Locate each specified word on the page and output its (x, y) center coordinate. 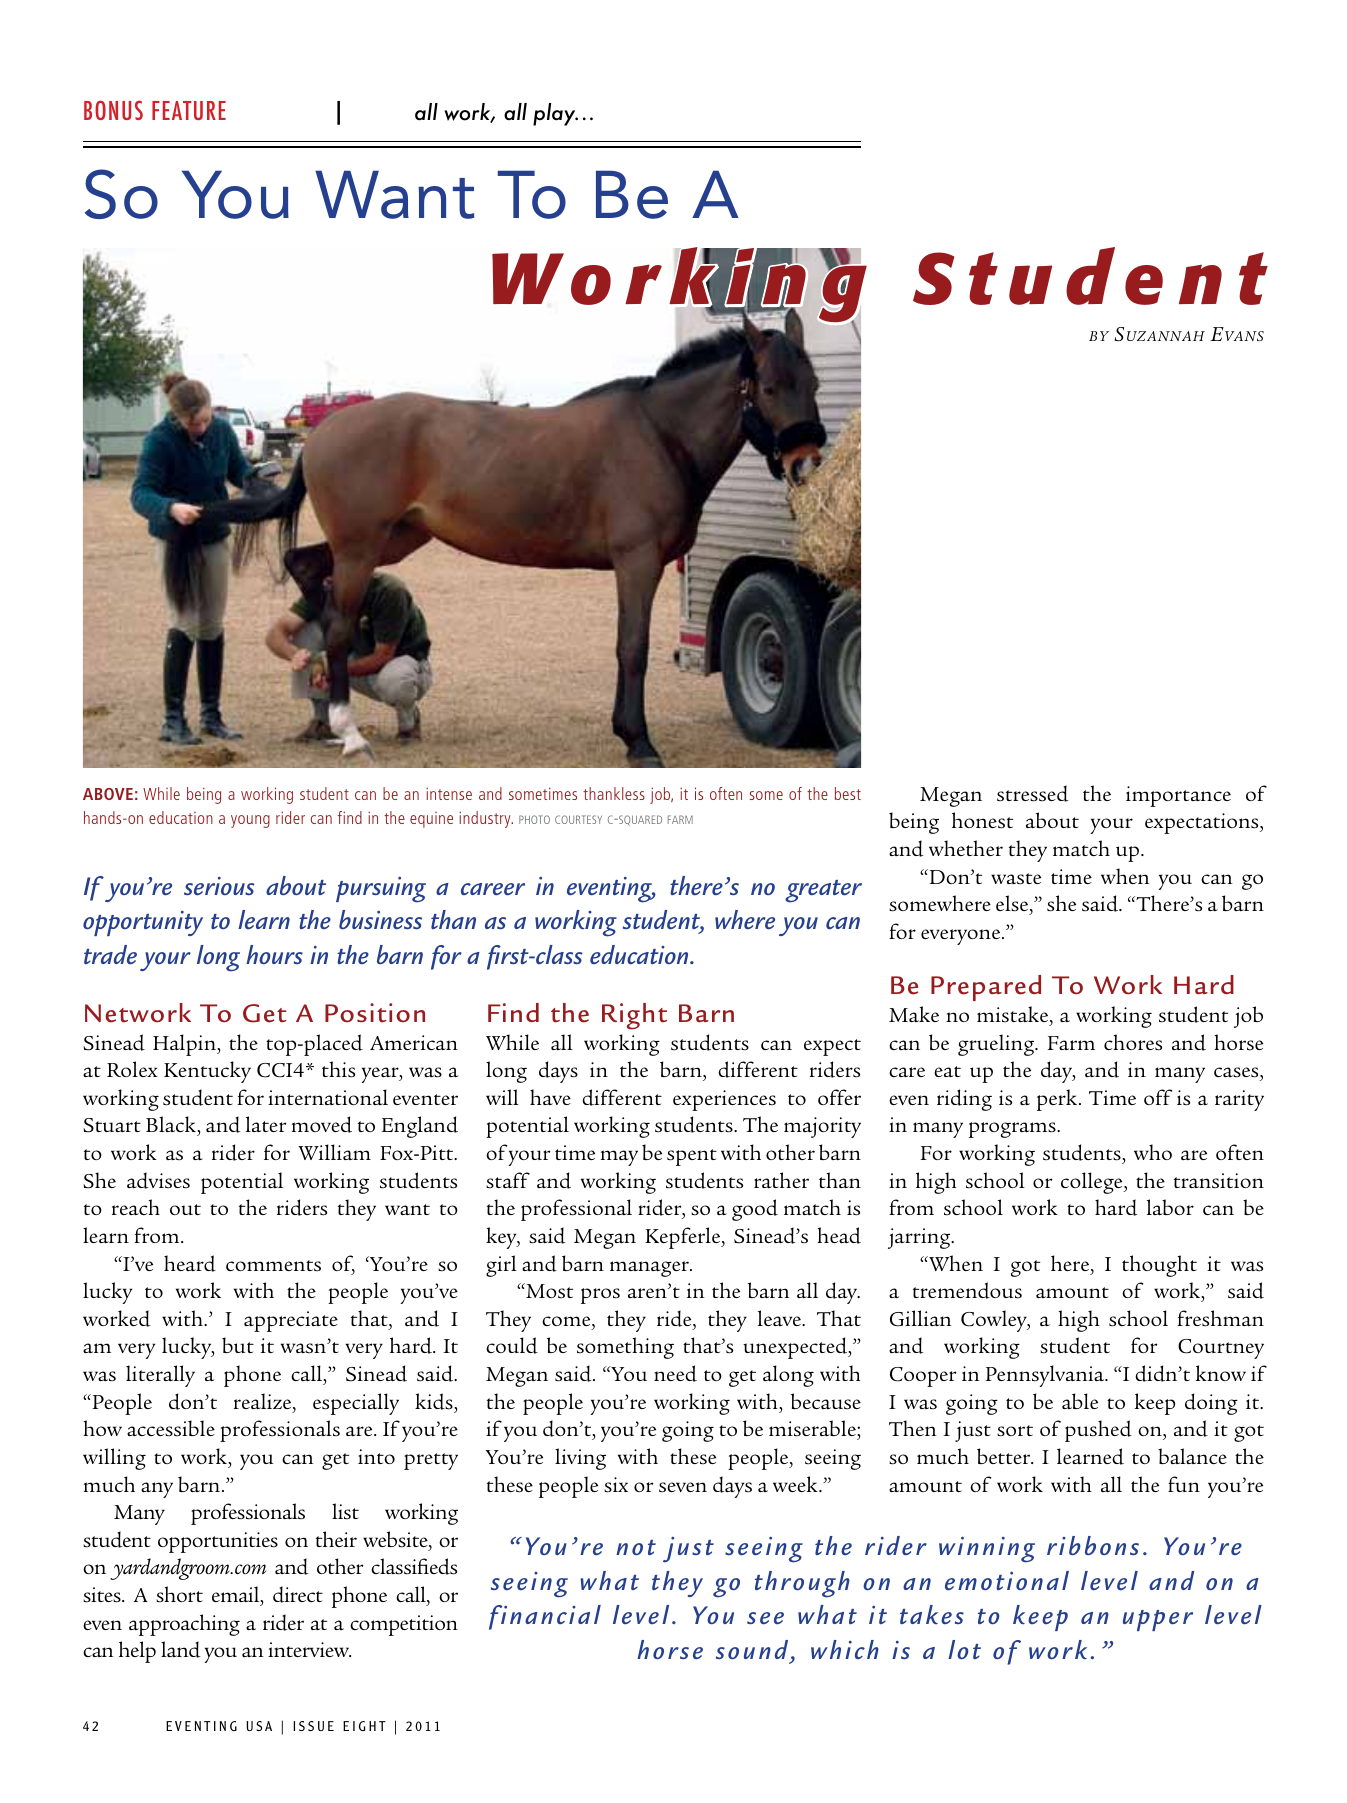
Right (634, 1016)
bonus (113, 110)
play (555, 114)
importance (1178, 796)
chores (1133, 1042)
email (237, 1595)
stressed (1032, 793)
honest (982, 820)
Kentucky (207, 1072)
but (238, 1345)
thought (1159, 1266)
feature (189, 110)
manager (650, 1269)
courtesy (578, 819)
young (250, 821)
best (848, 793)
